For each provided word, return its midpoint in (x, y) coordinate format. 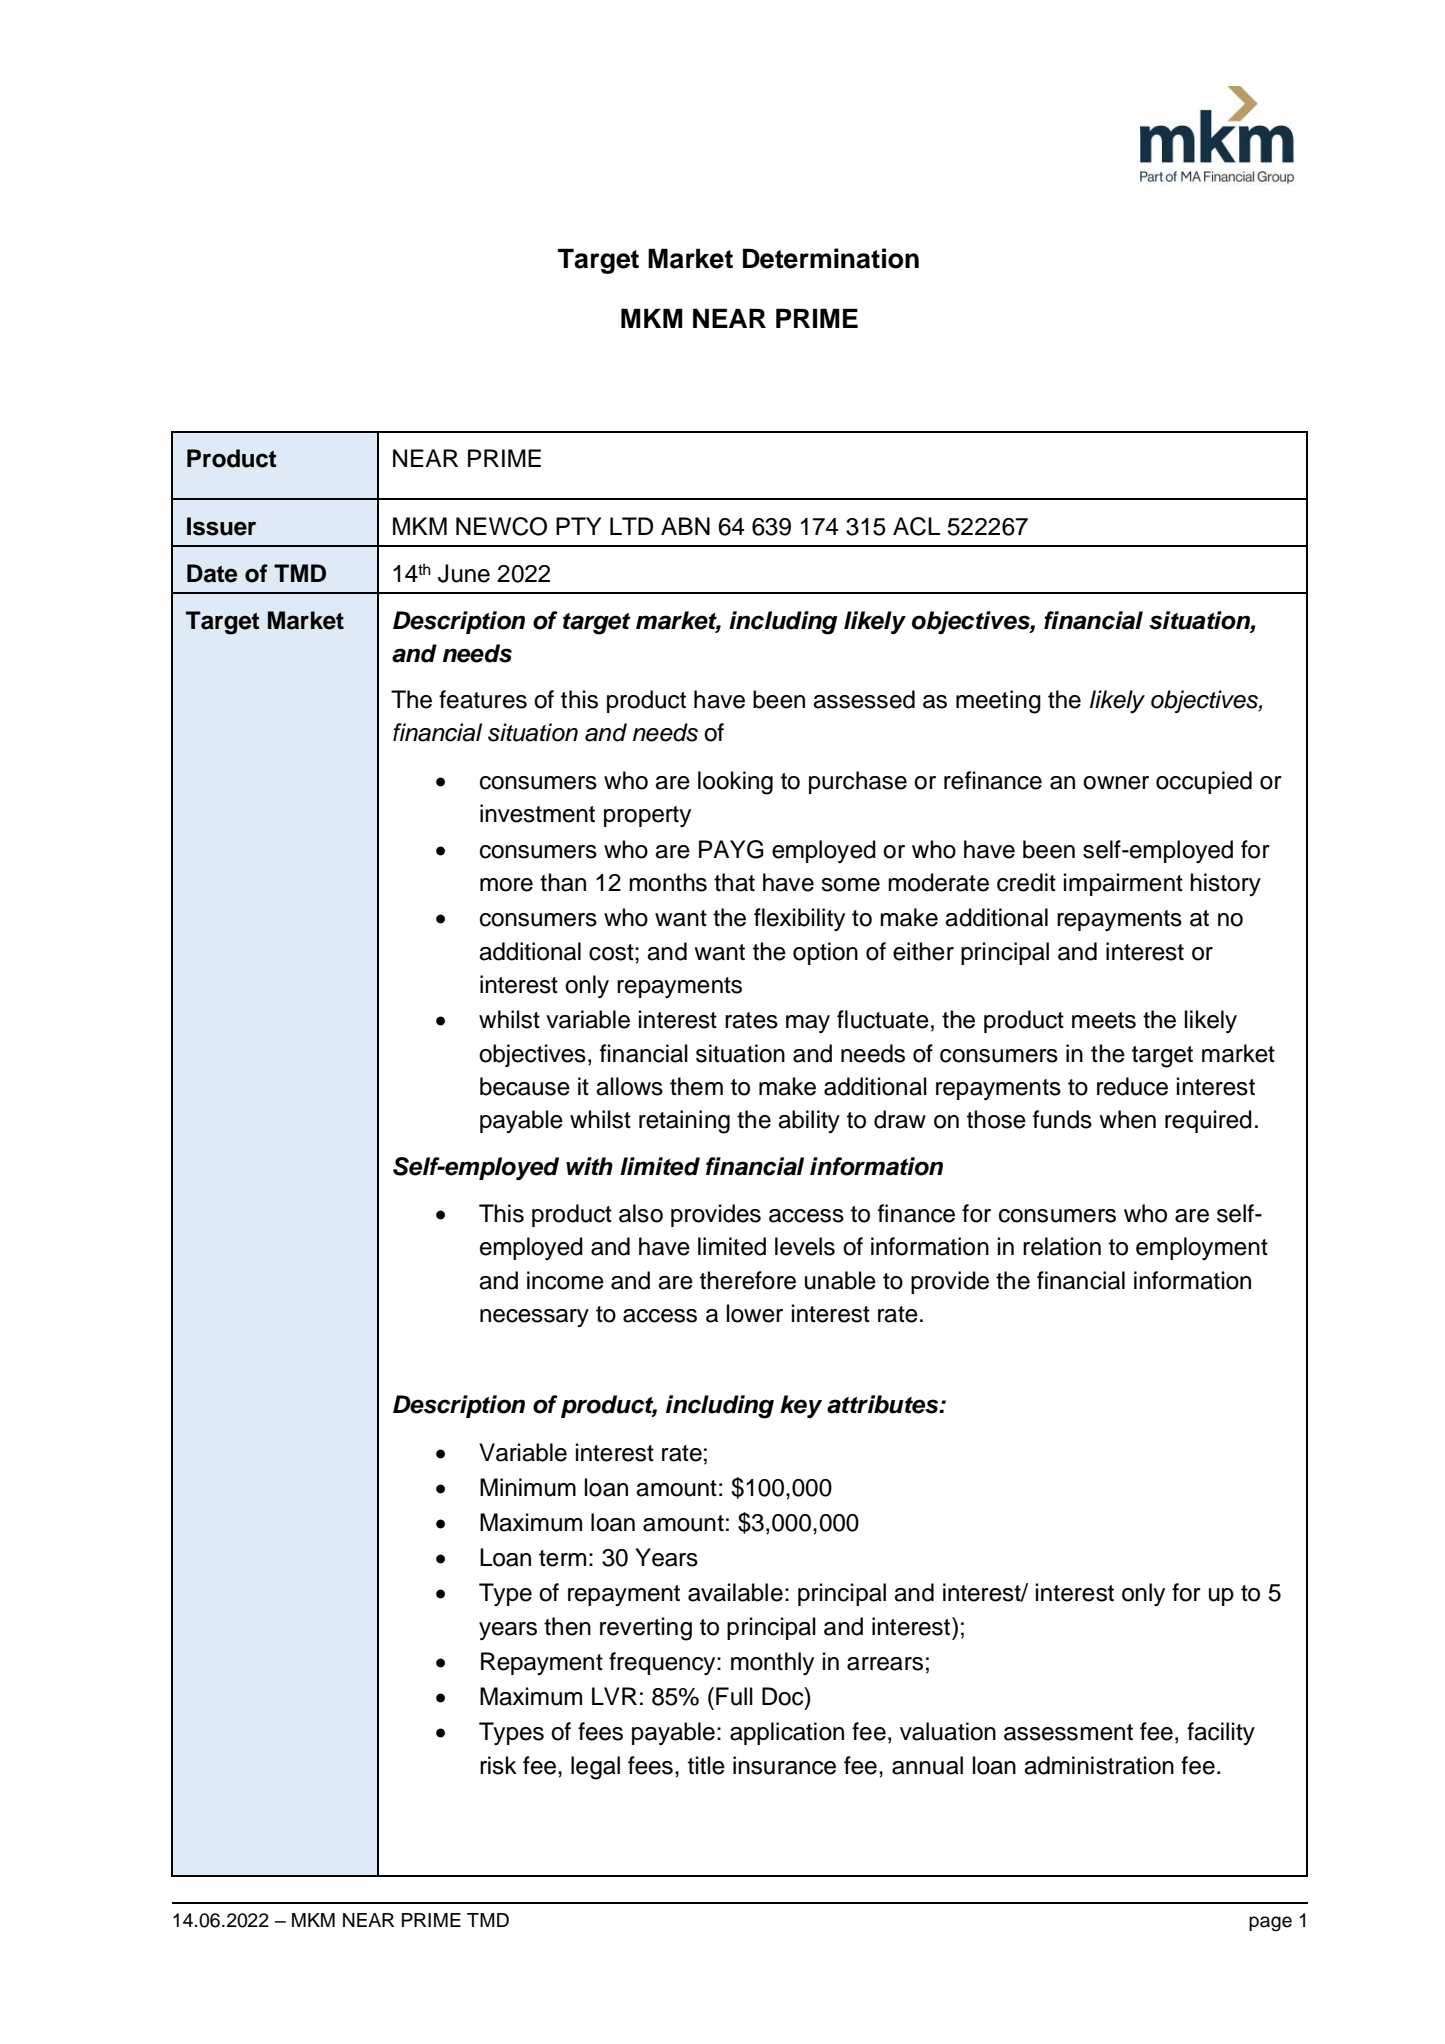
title (706, 1765)
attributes (884, 1404)
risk (498, 1765)
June (464, 573)
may (808, 1024)
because (525, 1086)
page (1270, 1924)
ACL (916, 526)
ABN (685, 526)
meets (1104, 1020)
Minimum (528, 1487)
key (801, 1406)
